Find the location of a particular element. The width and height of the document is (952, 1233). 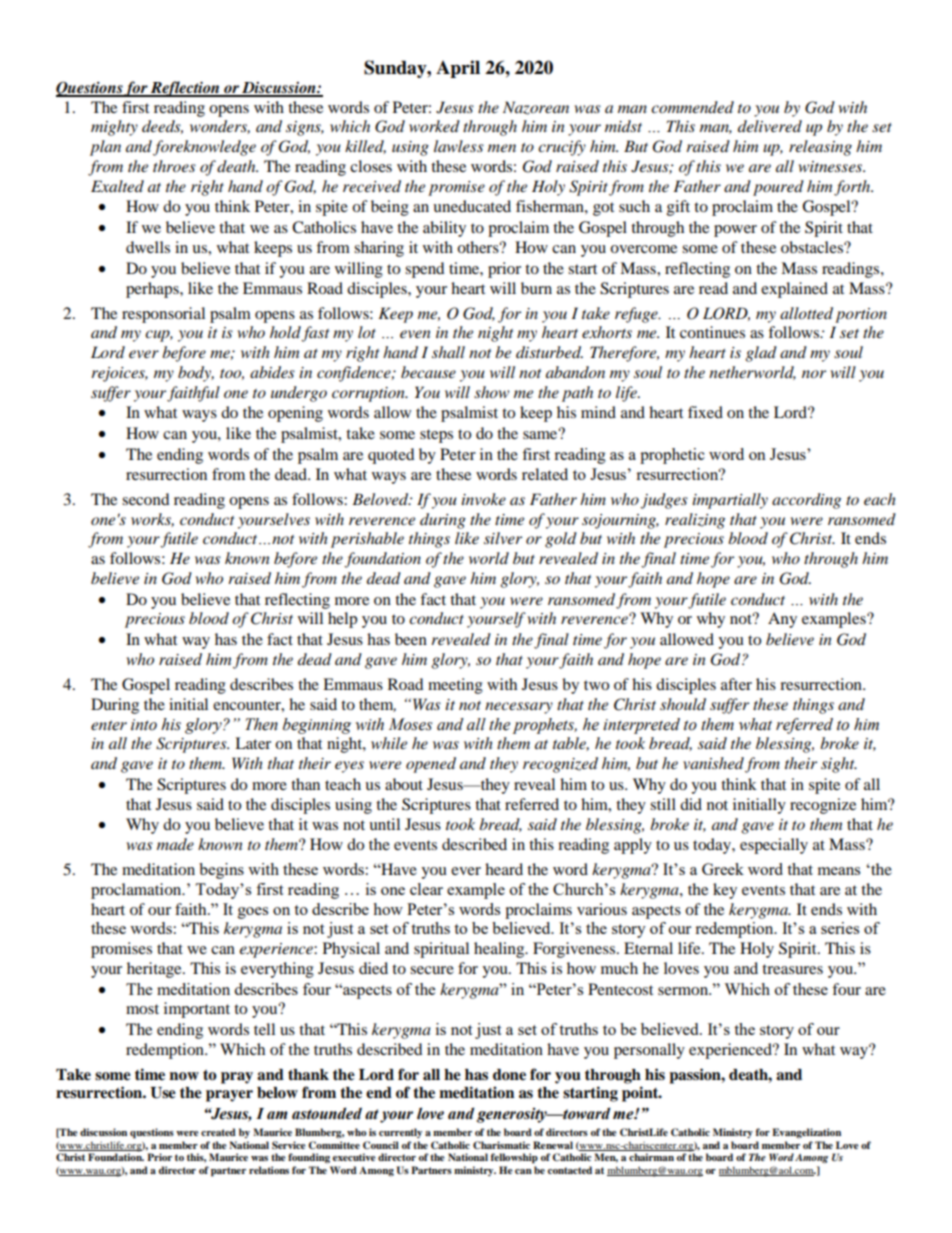

April is located at coordinates (458, 69).
